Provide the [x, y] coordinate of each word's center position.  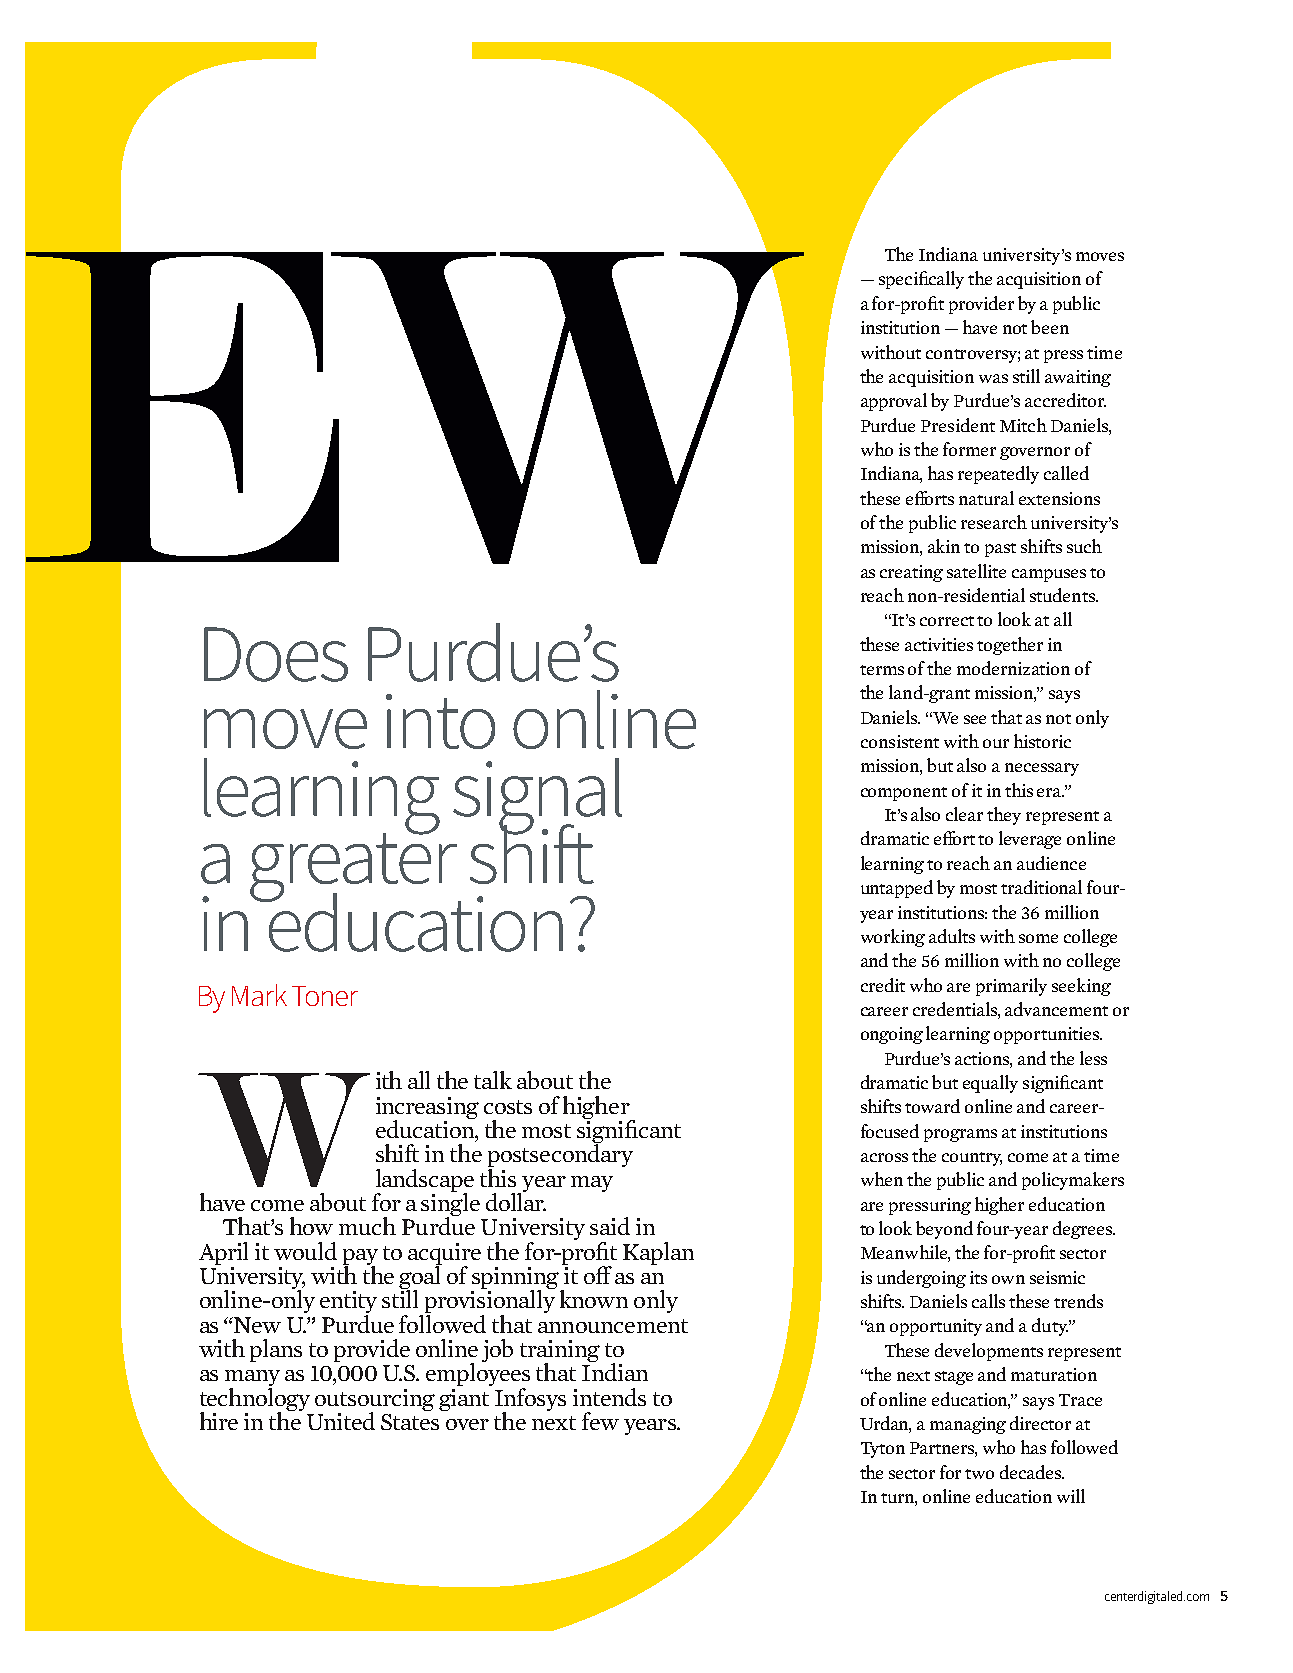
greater [355, 867]
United [341, 1421]
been [1050, 327]
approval [894, 402]
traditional [1041, 887]
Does [276, 654]
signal [537, 797]
